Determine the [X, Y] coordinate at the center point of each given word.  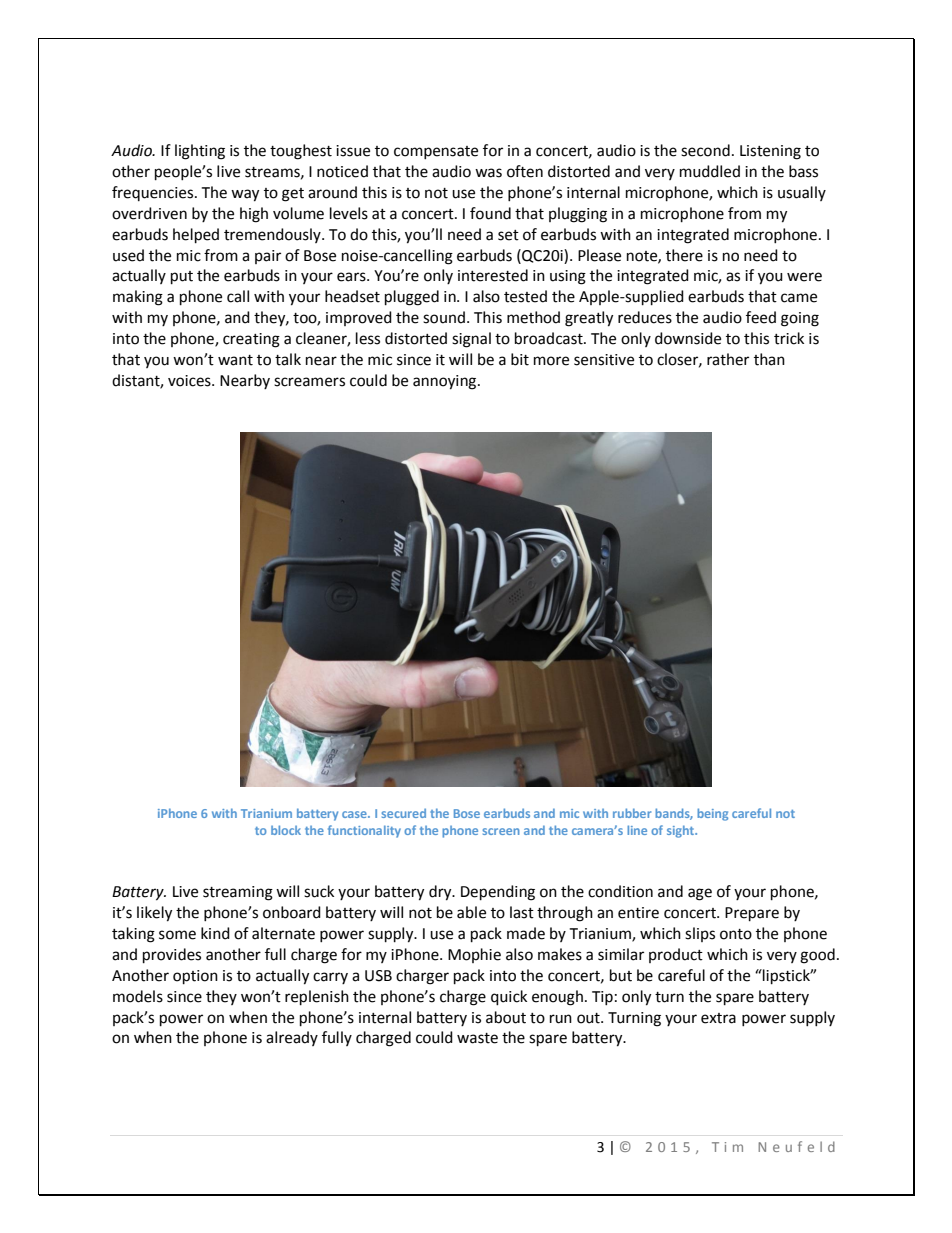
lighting [200, 152]
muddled [710, 171]
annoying [446, 382]
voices [190, 381]
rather [728, 359]
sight [682, 831]
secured [404, 813]
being [712, 814]
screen [501, 831]
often [525, 171]
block [286, 830]
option [195, 977]
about [506, 1017]
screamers [309, 382]
